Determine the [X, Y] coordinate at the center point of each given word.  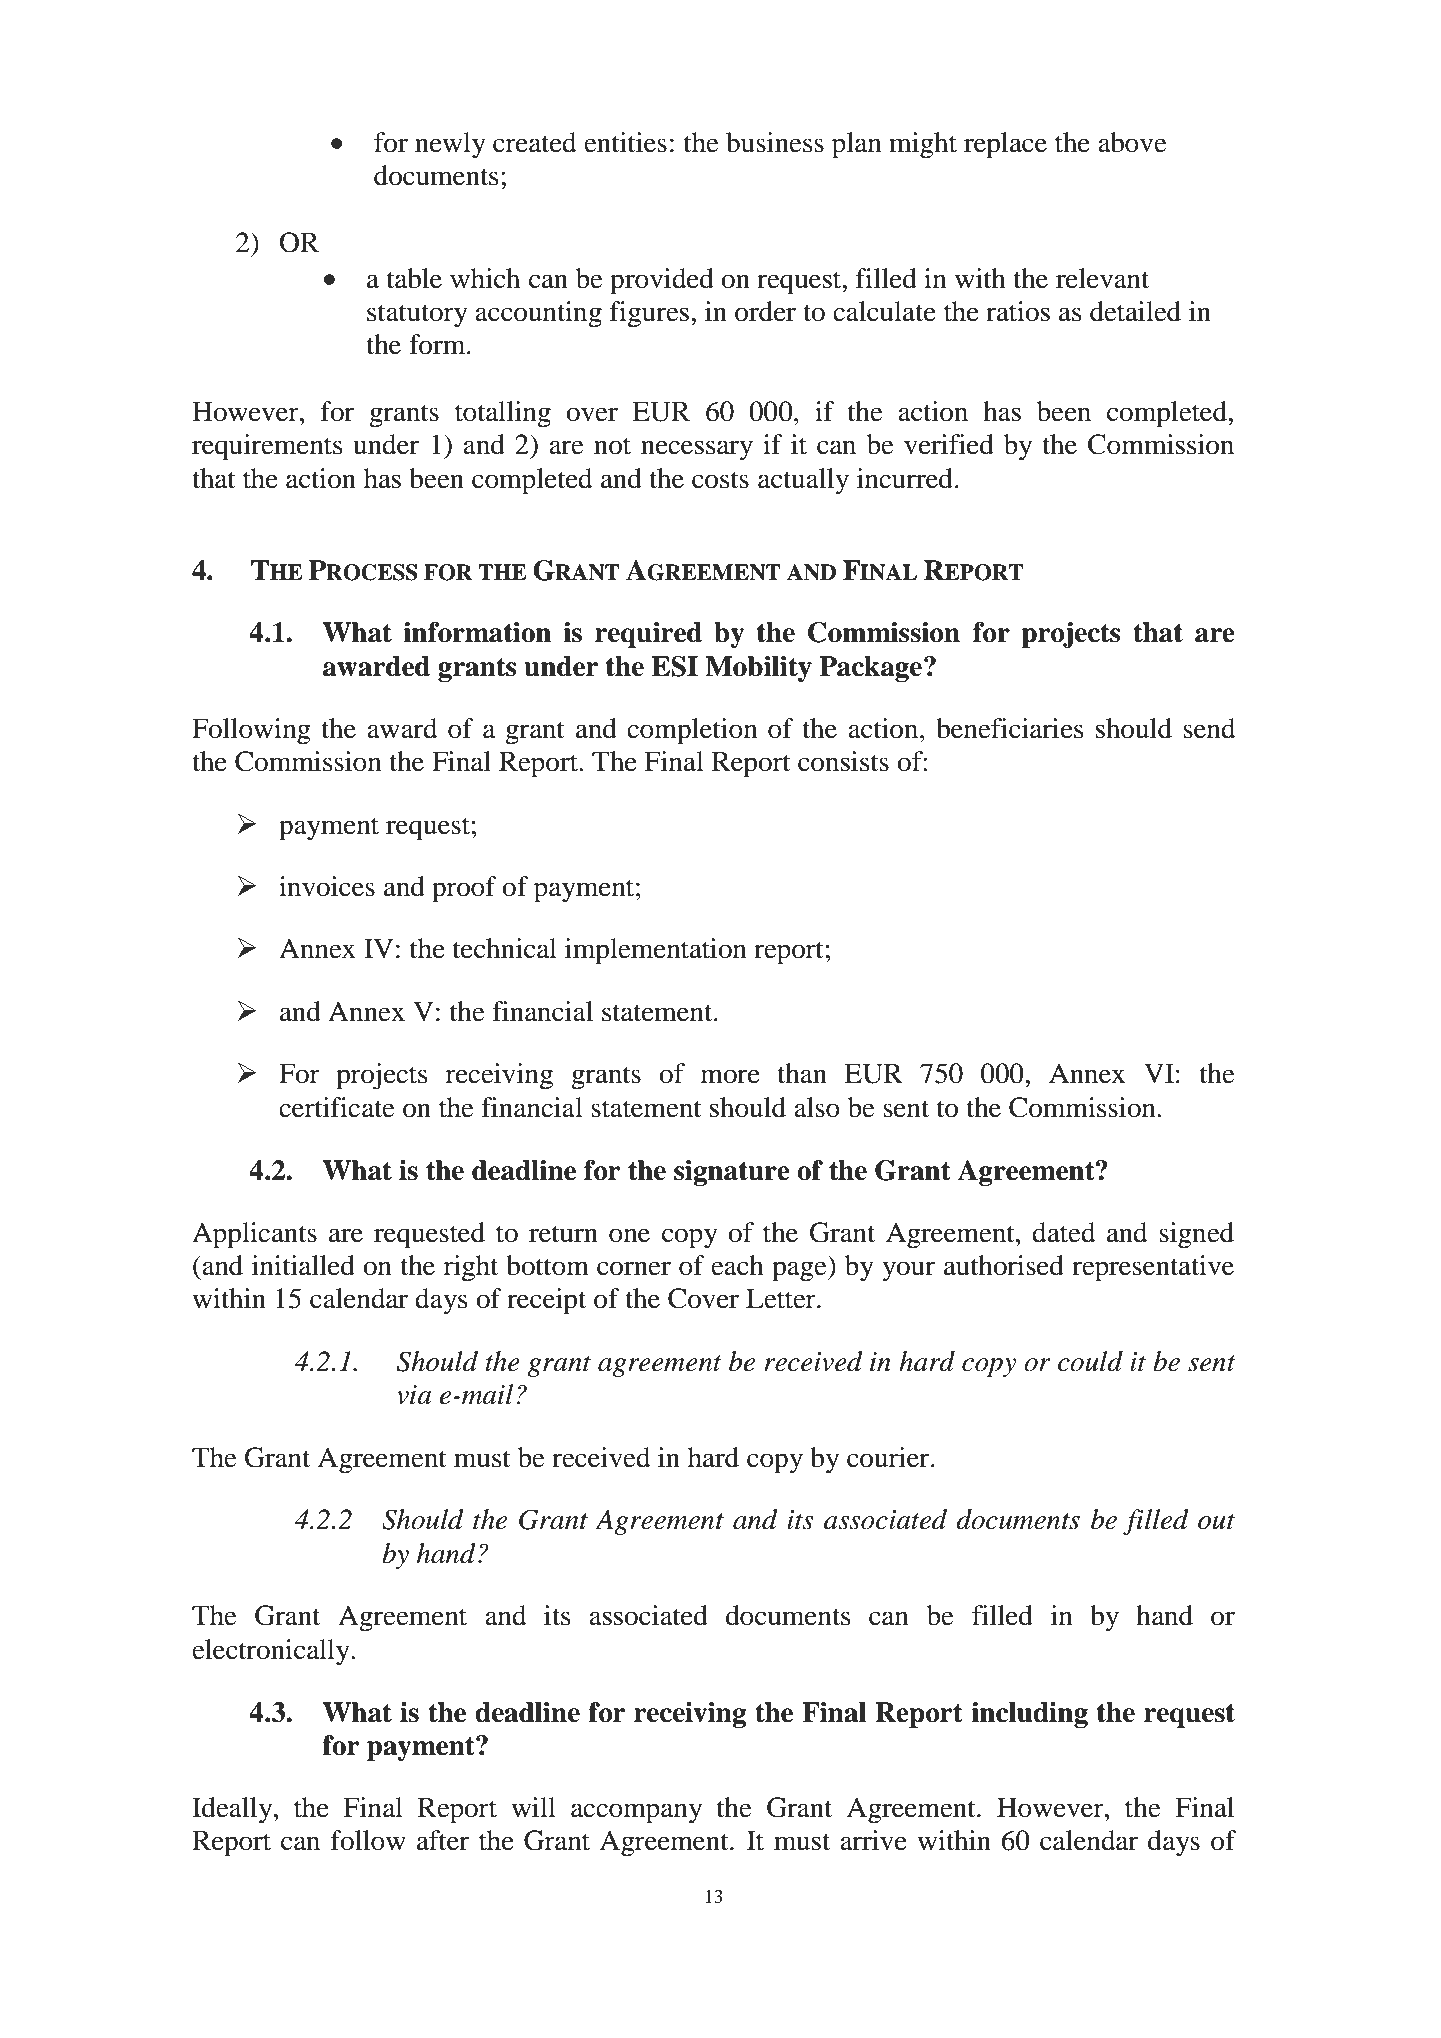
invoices [327, 886]
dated [1064, 1232]
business [775, 142]
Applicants [254, 1235]
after [443, 1840]
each [737, 1265]
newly [450, 145]
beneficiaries [1010, 728]
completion [692, 731]
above [1132, 142]
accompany [636, 1813]
